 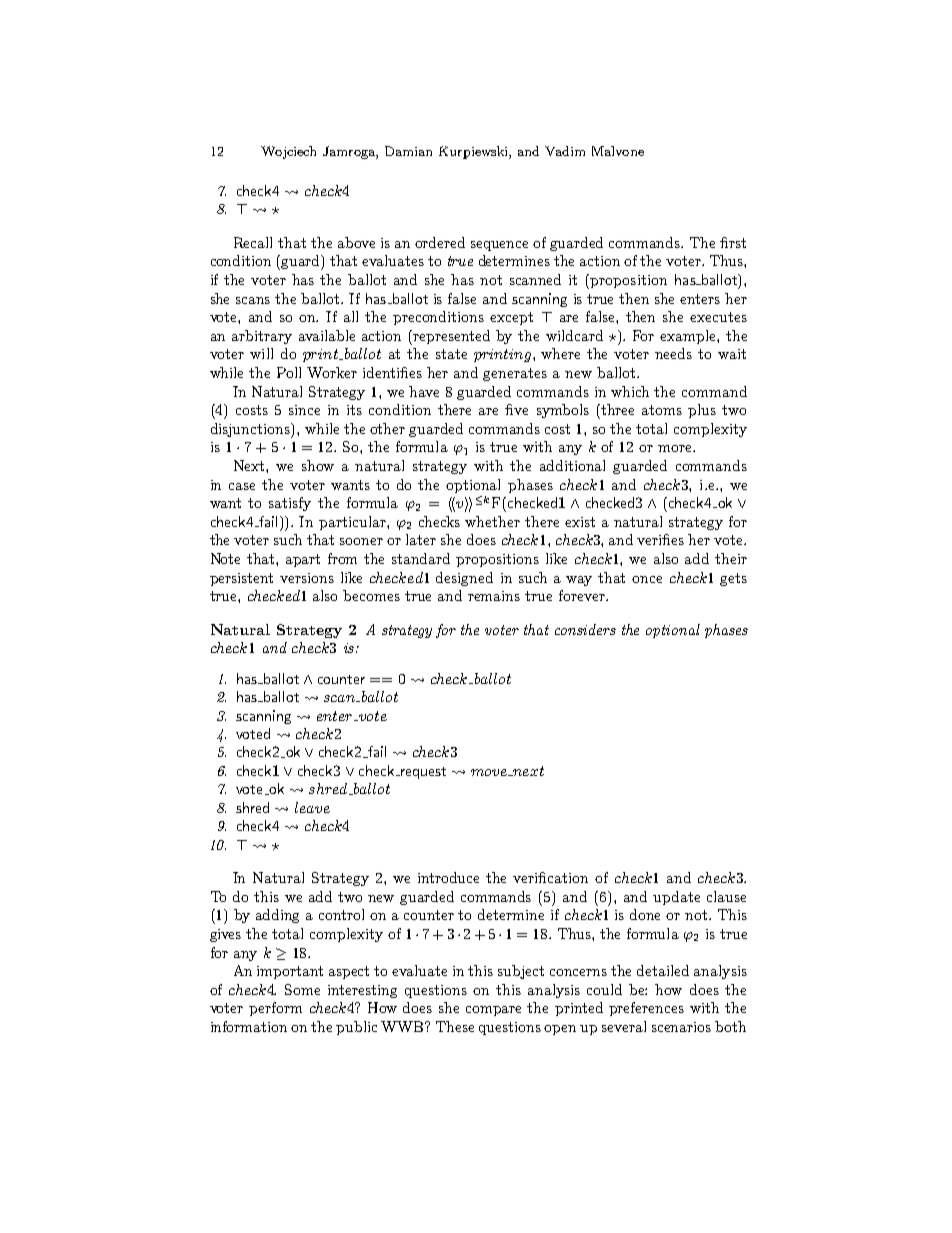 I want to click on five, so click(x=516, y=409).
